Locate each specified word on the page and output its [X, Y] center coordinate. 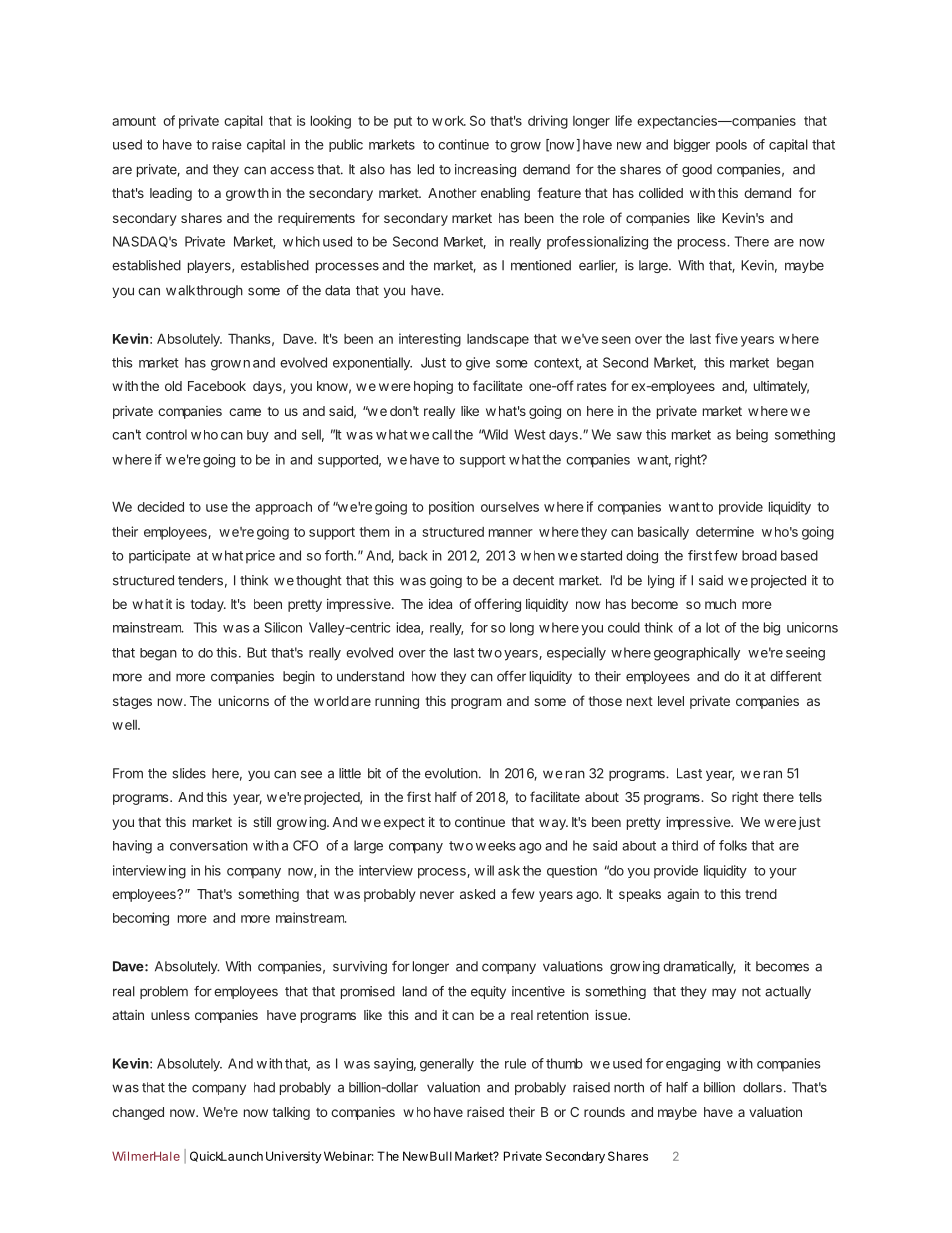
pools [731, 145]
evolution [451, 773]
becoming [141, 919]
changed [138, 1113]
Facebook [217, 386]
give [478, 364]
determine [725, 531]
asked [477, 894]
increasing [485, 170]
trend [761, 894]
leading [171, 194]
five [726, 338]
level [671, 701]
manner [511, 533]
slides [189, 773]
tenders [200, 580]
